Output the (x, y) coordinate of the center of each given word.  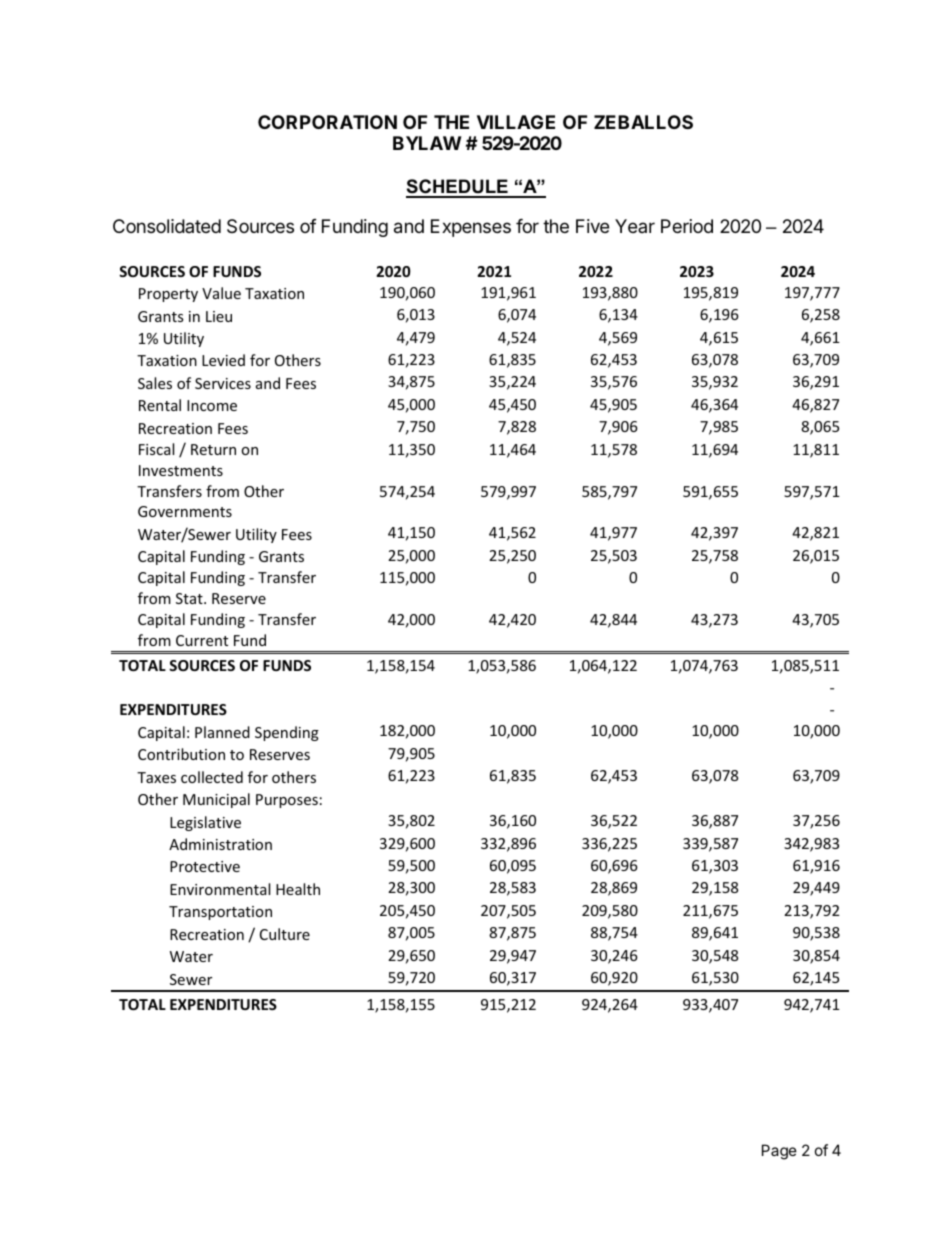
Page (779, 1152)
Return (213, 449)
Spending (287, 733)
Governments (185, 511)
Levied (223, 360)
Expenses (471, 228)
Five (592, 226)
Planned (222, 732)
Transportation (220, 913)
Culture (285, 934)
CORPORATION (327, 122)
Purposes (287, 801)
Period (687, 226)
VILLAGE (516, 122)
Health (298, 889)
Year (635, 226)
